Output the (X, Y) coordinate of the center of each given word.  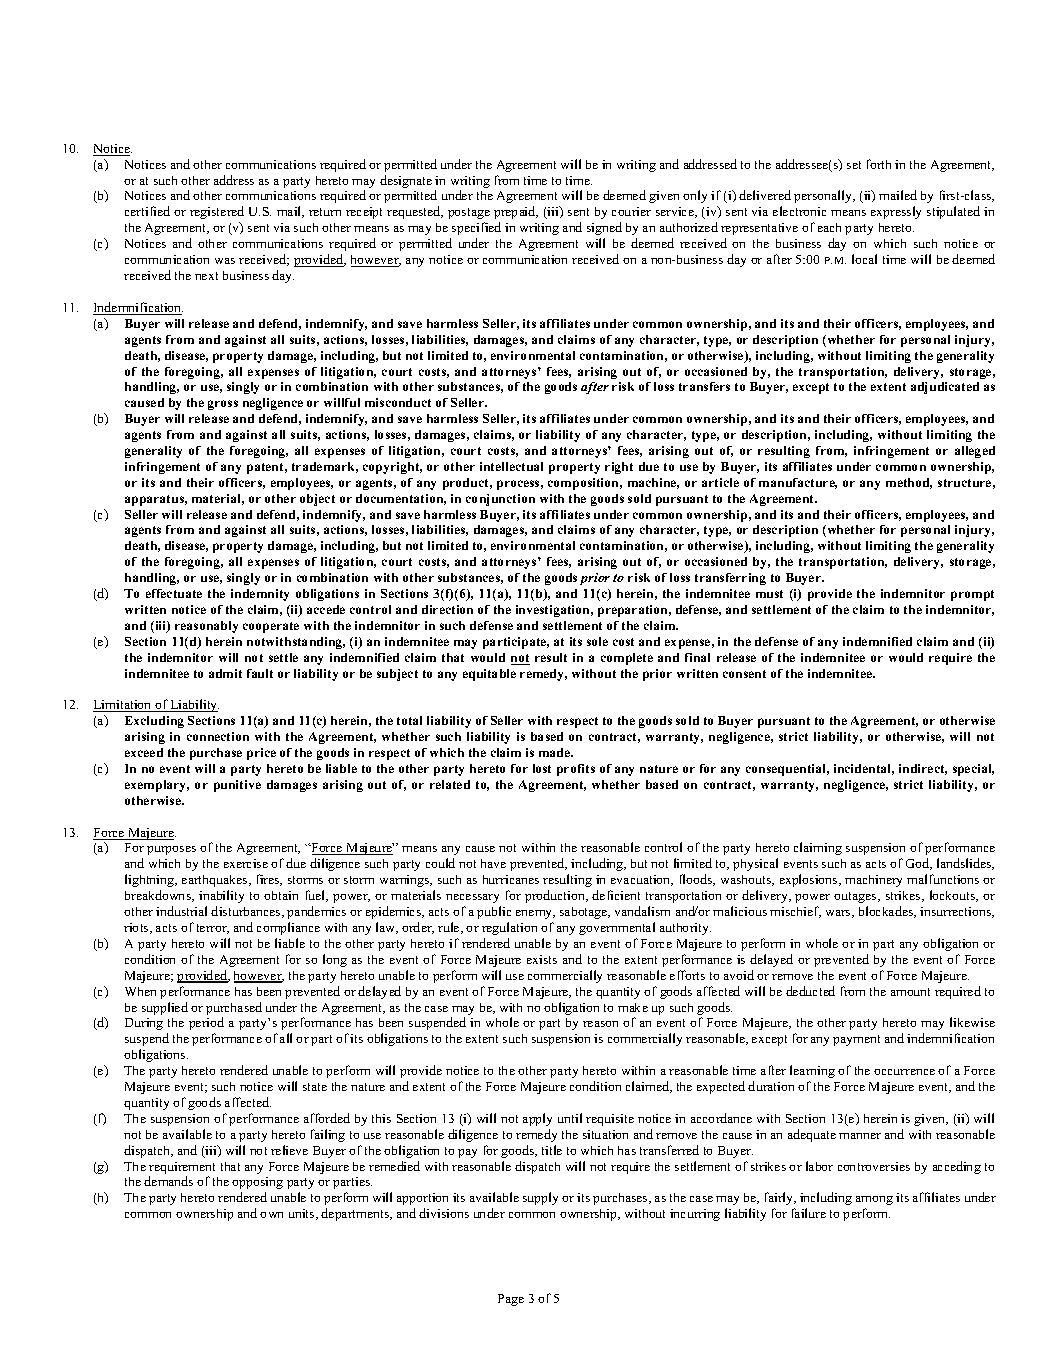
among (874, 1200)
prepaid (516, 212)
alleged (975, 452)
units (303, 1214)
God (919, 864)
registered (217, 212)
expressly (896, 212)
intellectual (511, 466)
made (556, 752)
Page (511, 1300)
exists (542, 959)
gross (223, 405)
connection (218, 736)
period (206, 1023)
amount (910, 992)
